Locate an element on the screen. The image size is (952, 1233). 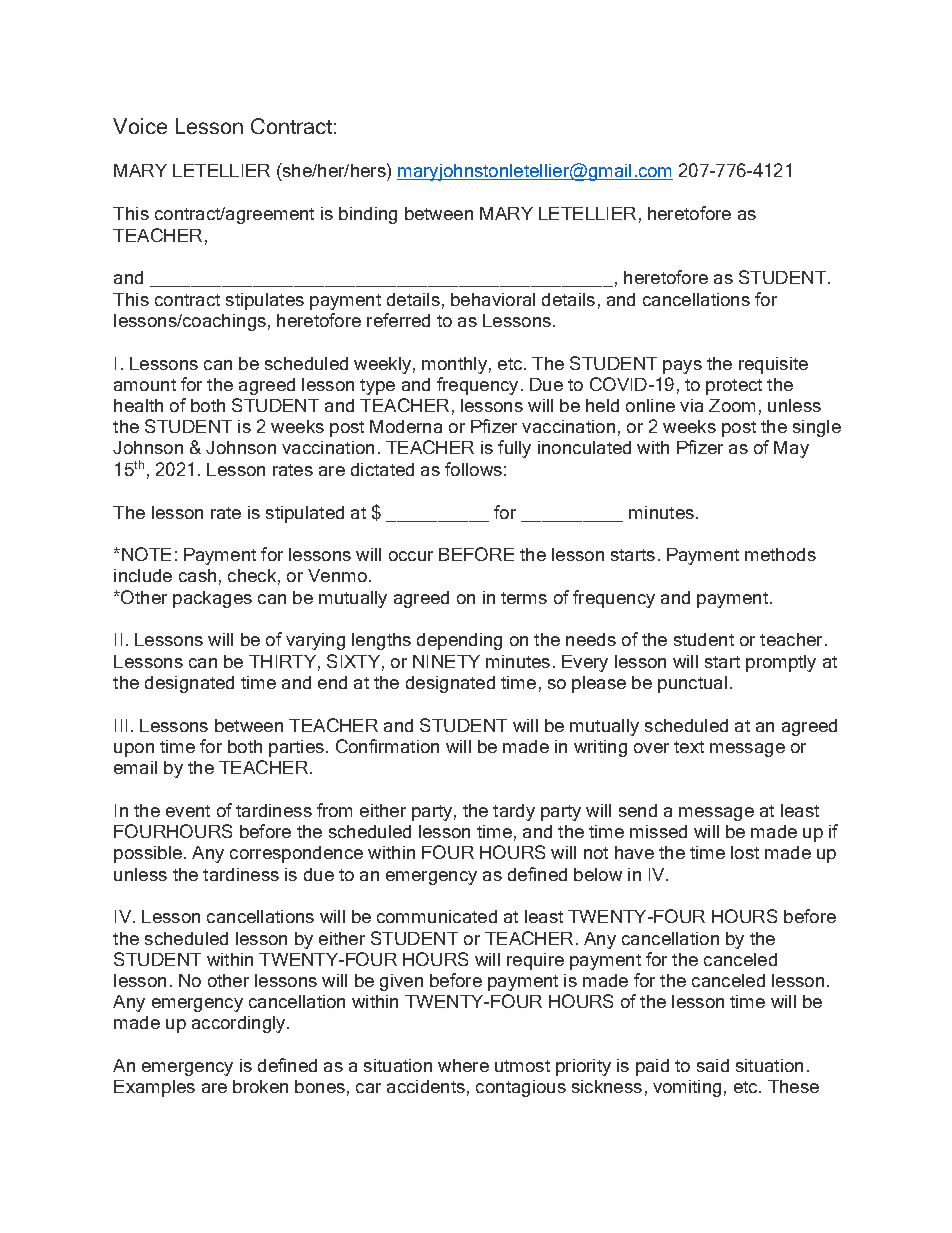
binding is located at coordinates (368, 215).
